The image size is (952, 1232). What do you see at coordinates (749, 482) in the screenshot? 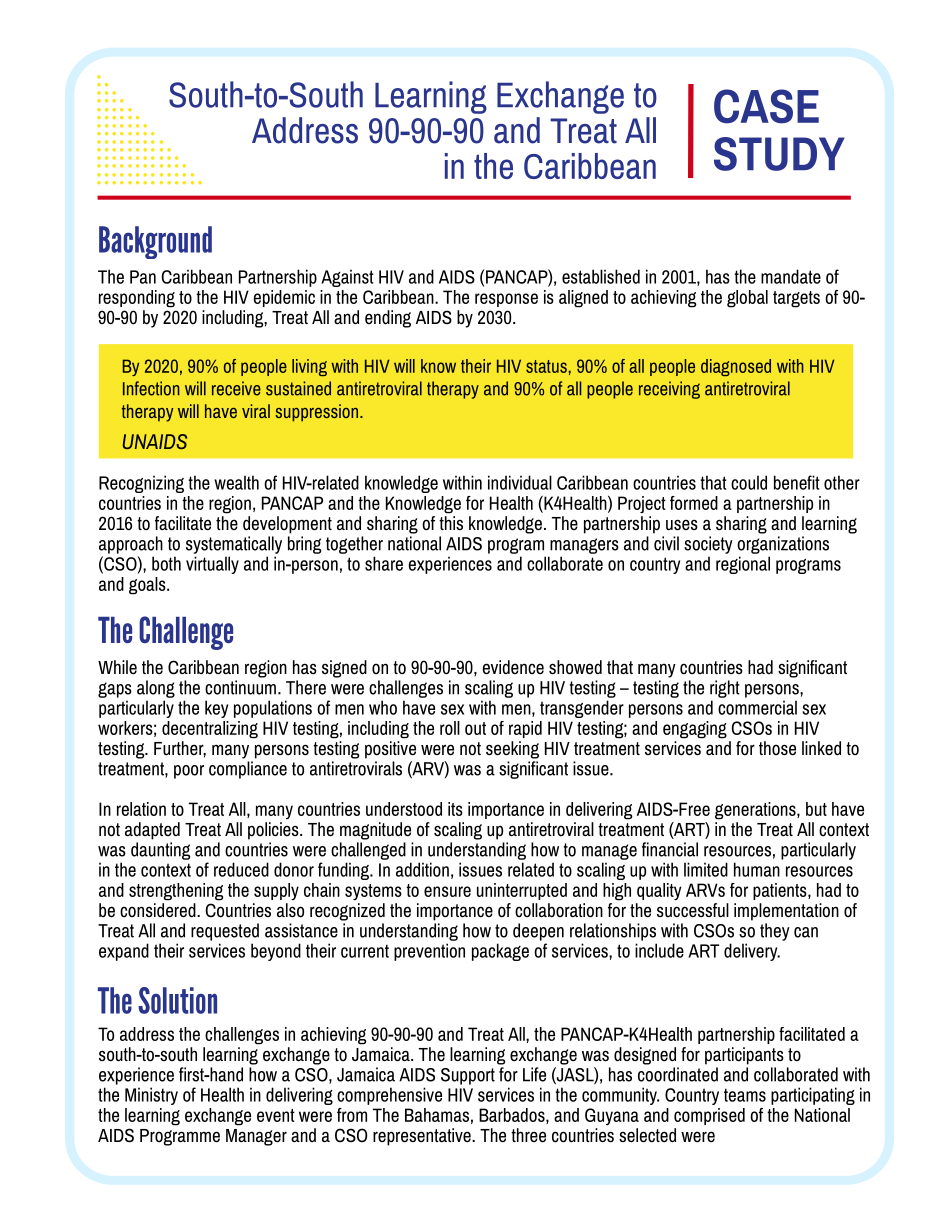
I see `could` at bounding box center [749, 482].
